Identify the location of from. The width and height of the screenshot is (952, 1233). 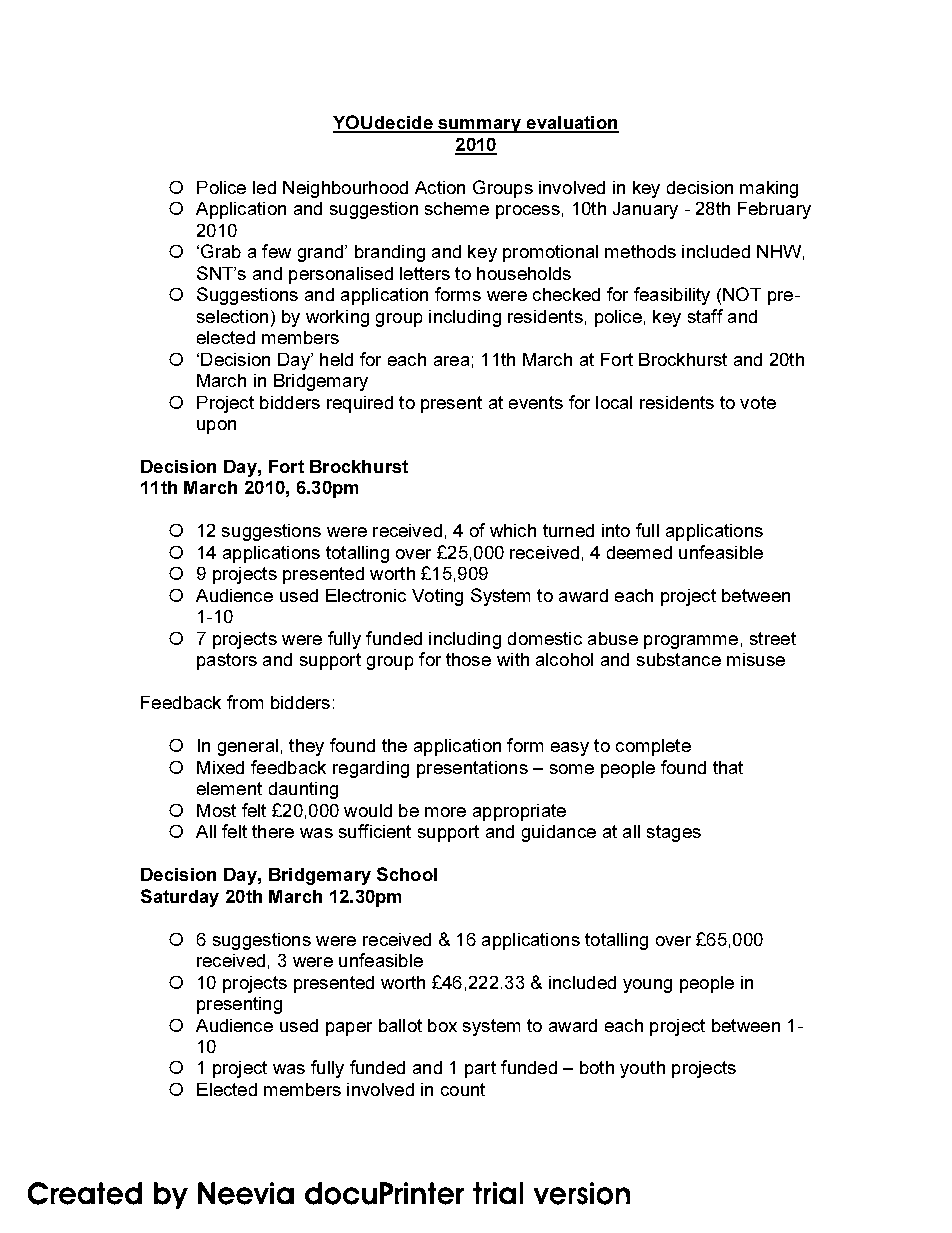
(245, 702).
